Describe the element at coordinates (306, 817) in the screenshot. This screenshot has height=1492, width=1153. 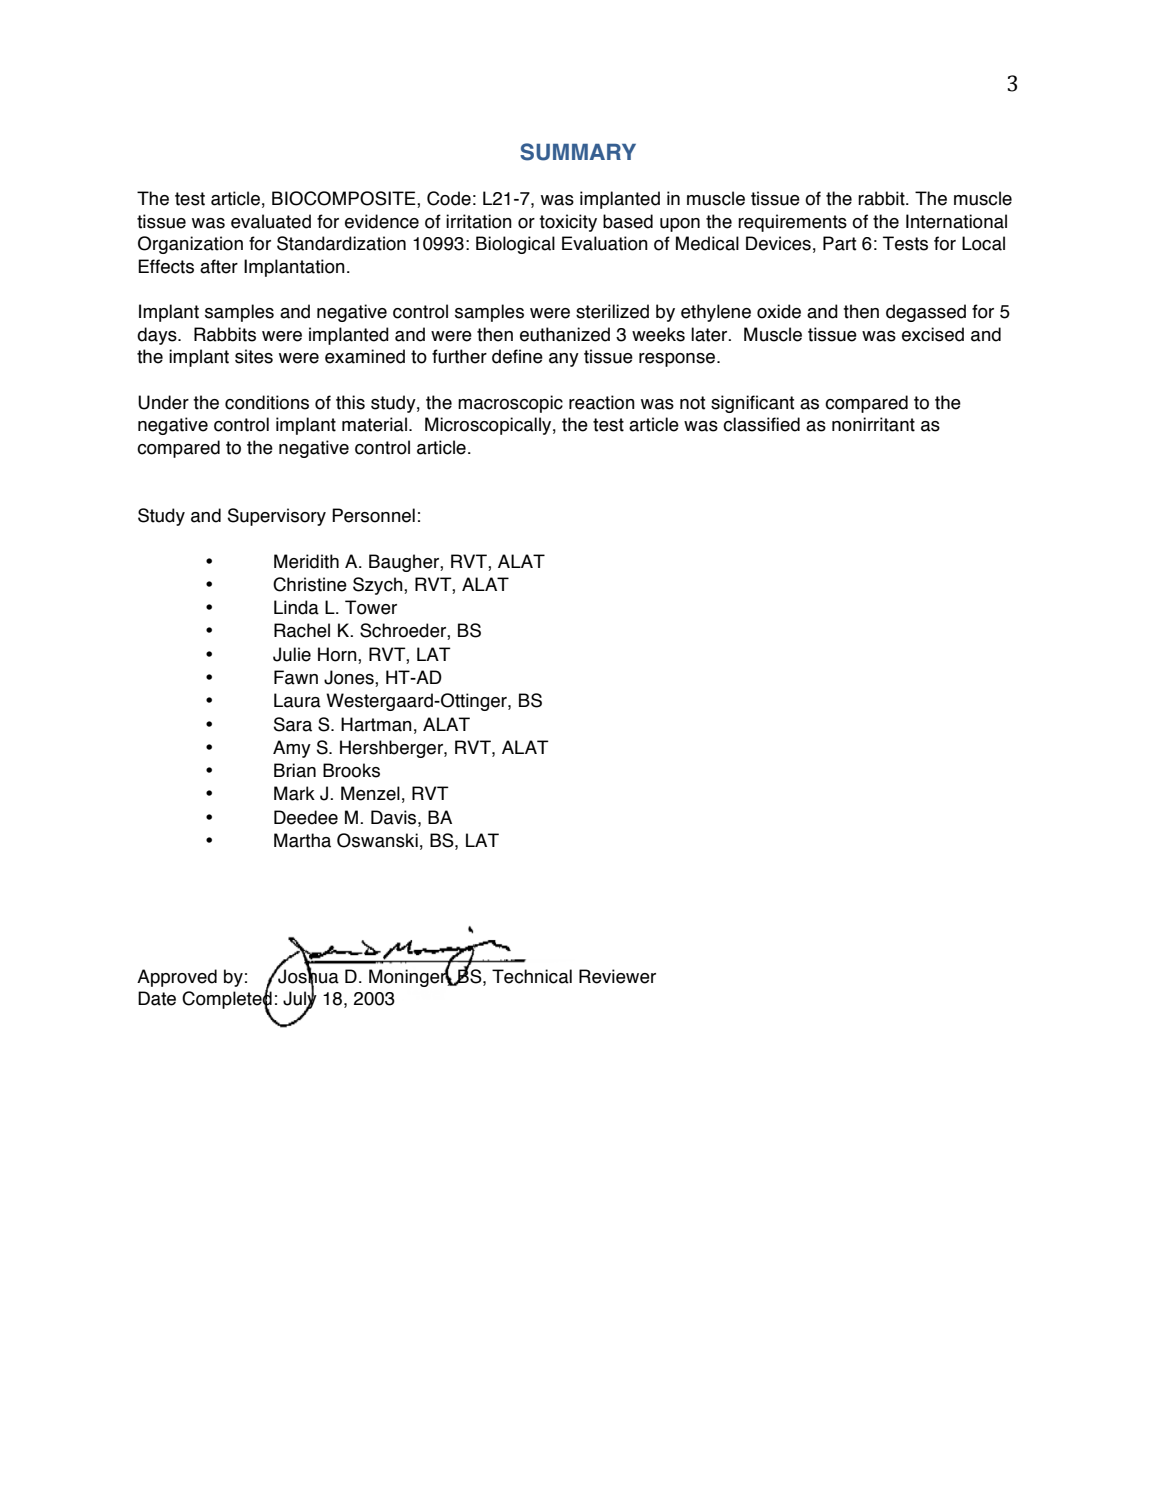
I see `Deedee` at that location.
